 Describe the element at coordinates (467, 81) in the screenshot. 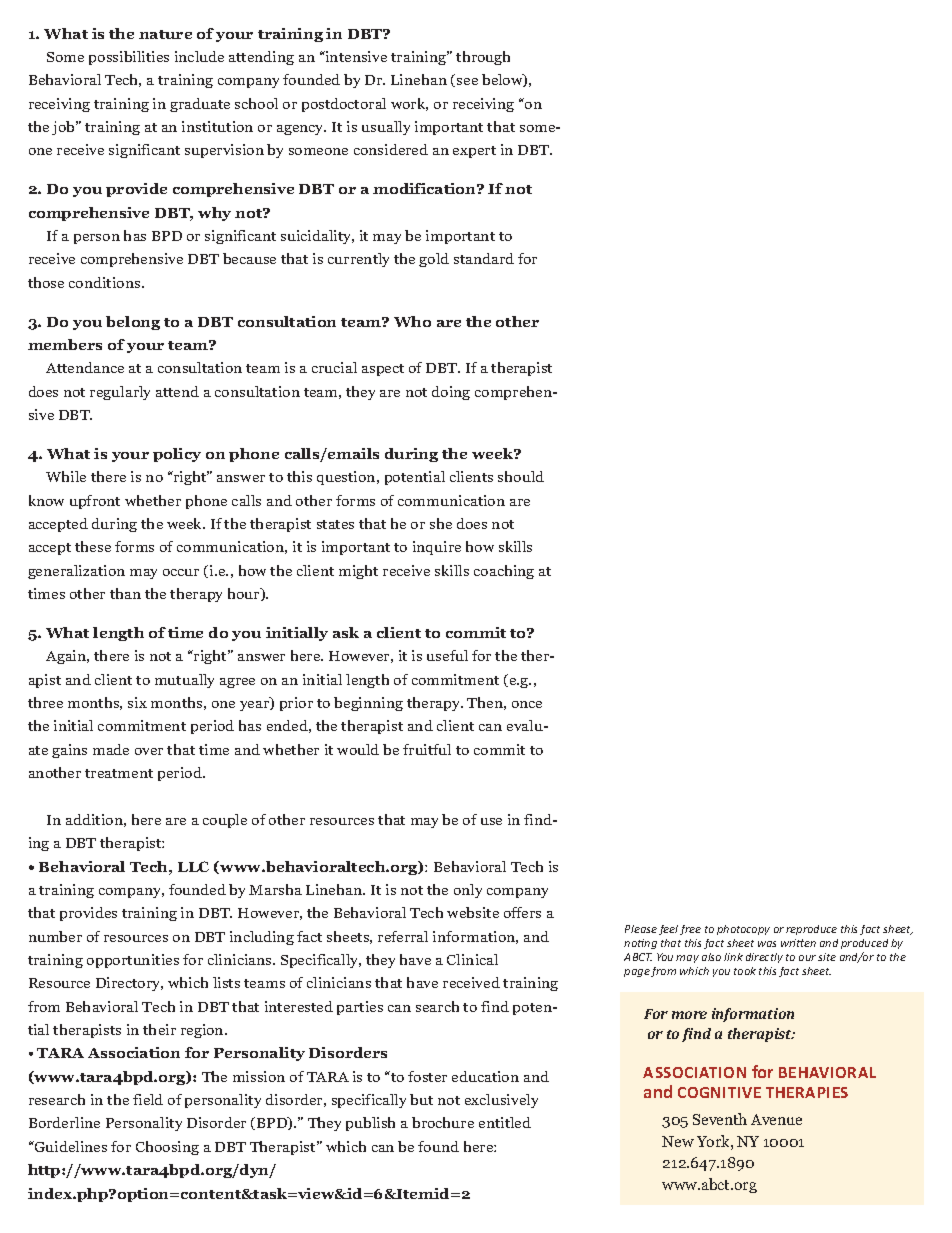

I see `see` at that location.
